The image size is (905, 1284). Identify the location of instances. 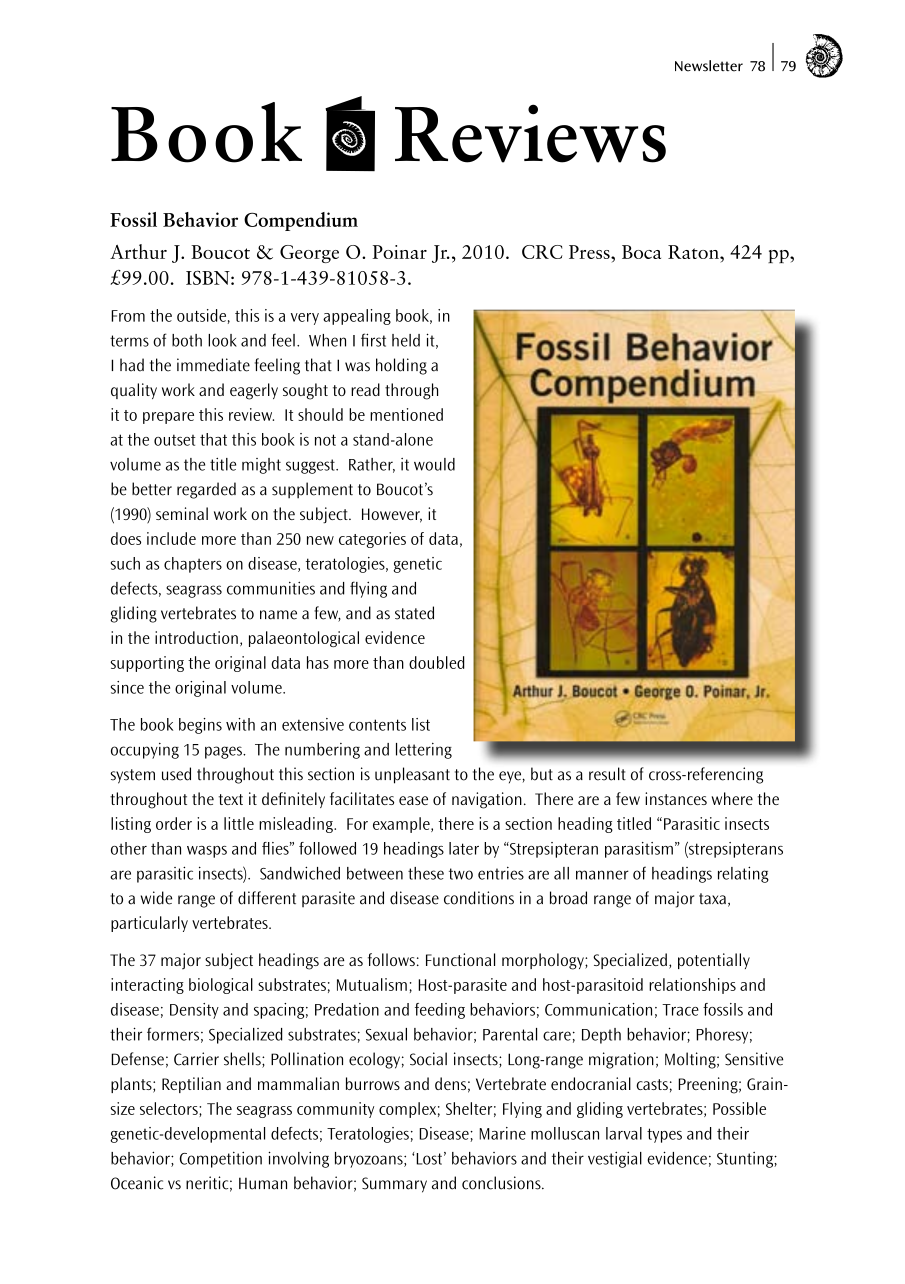
(676, 798).
